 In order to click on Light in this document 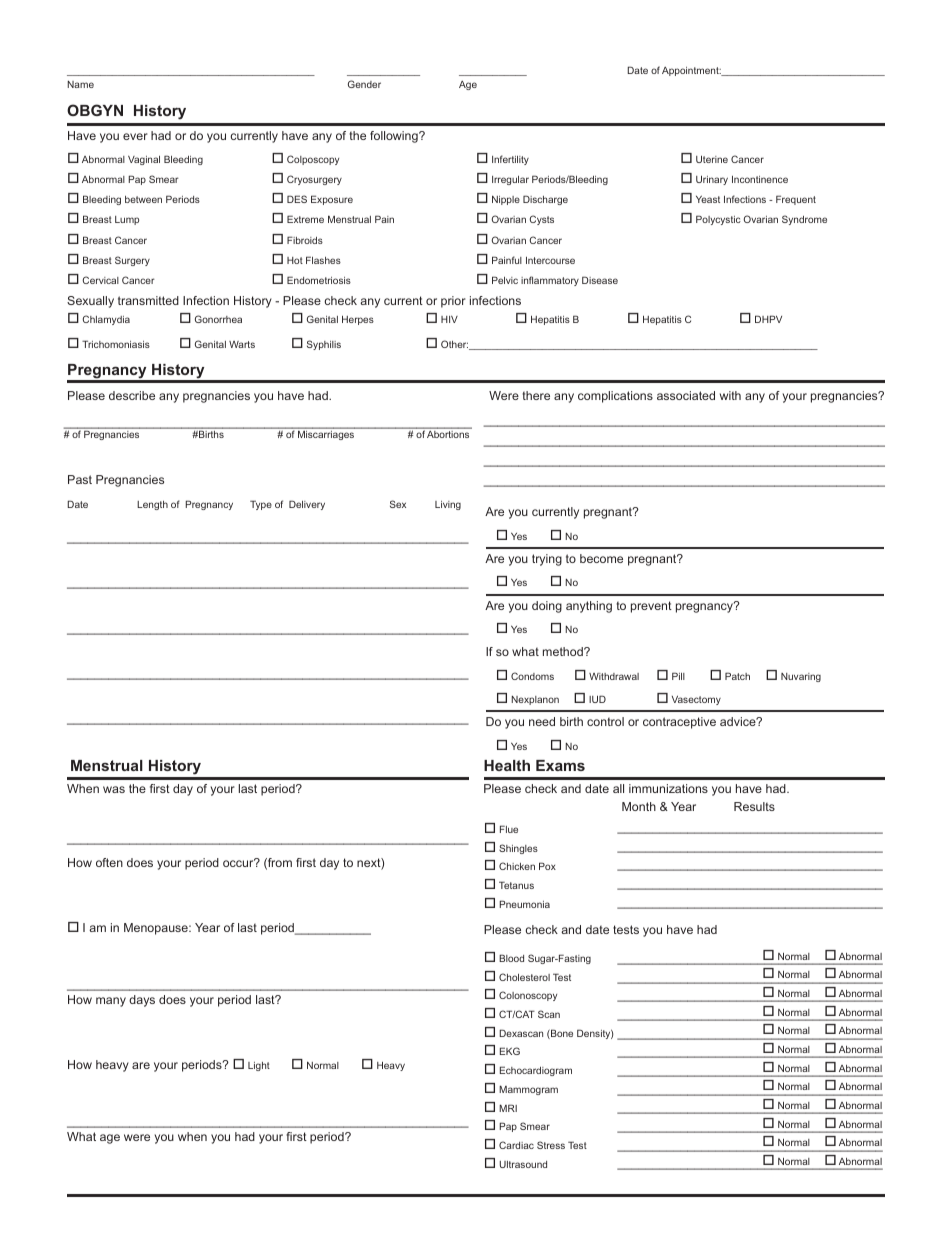, I will do `click(259, 1066)`.
